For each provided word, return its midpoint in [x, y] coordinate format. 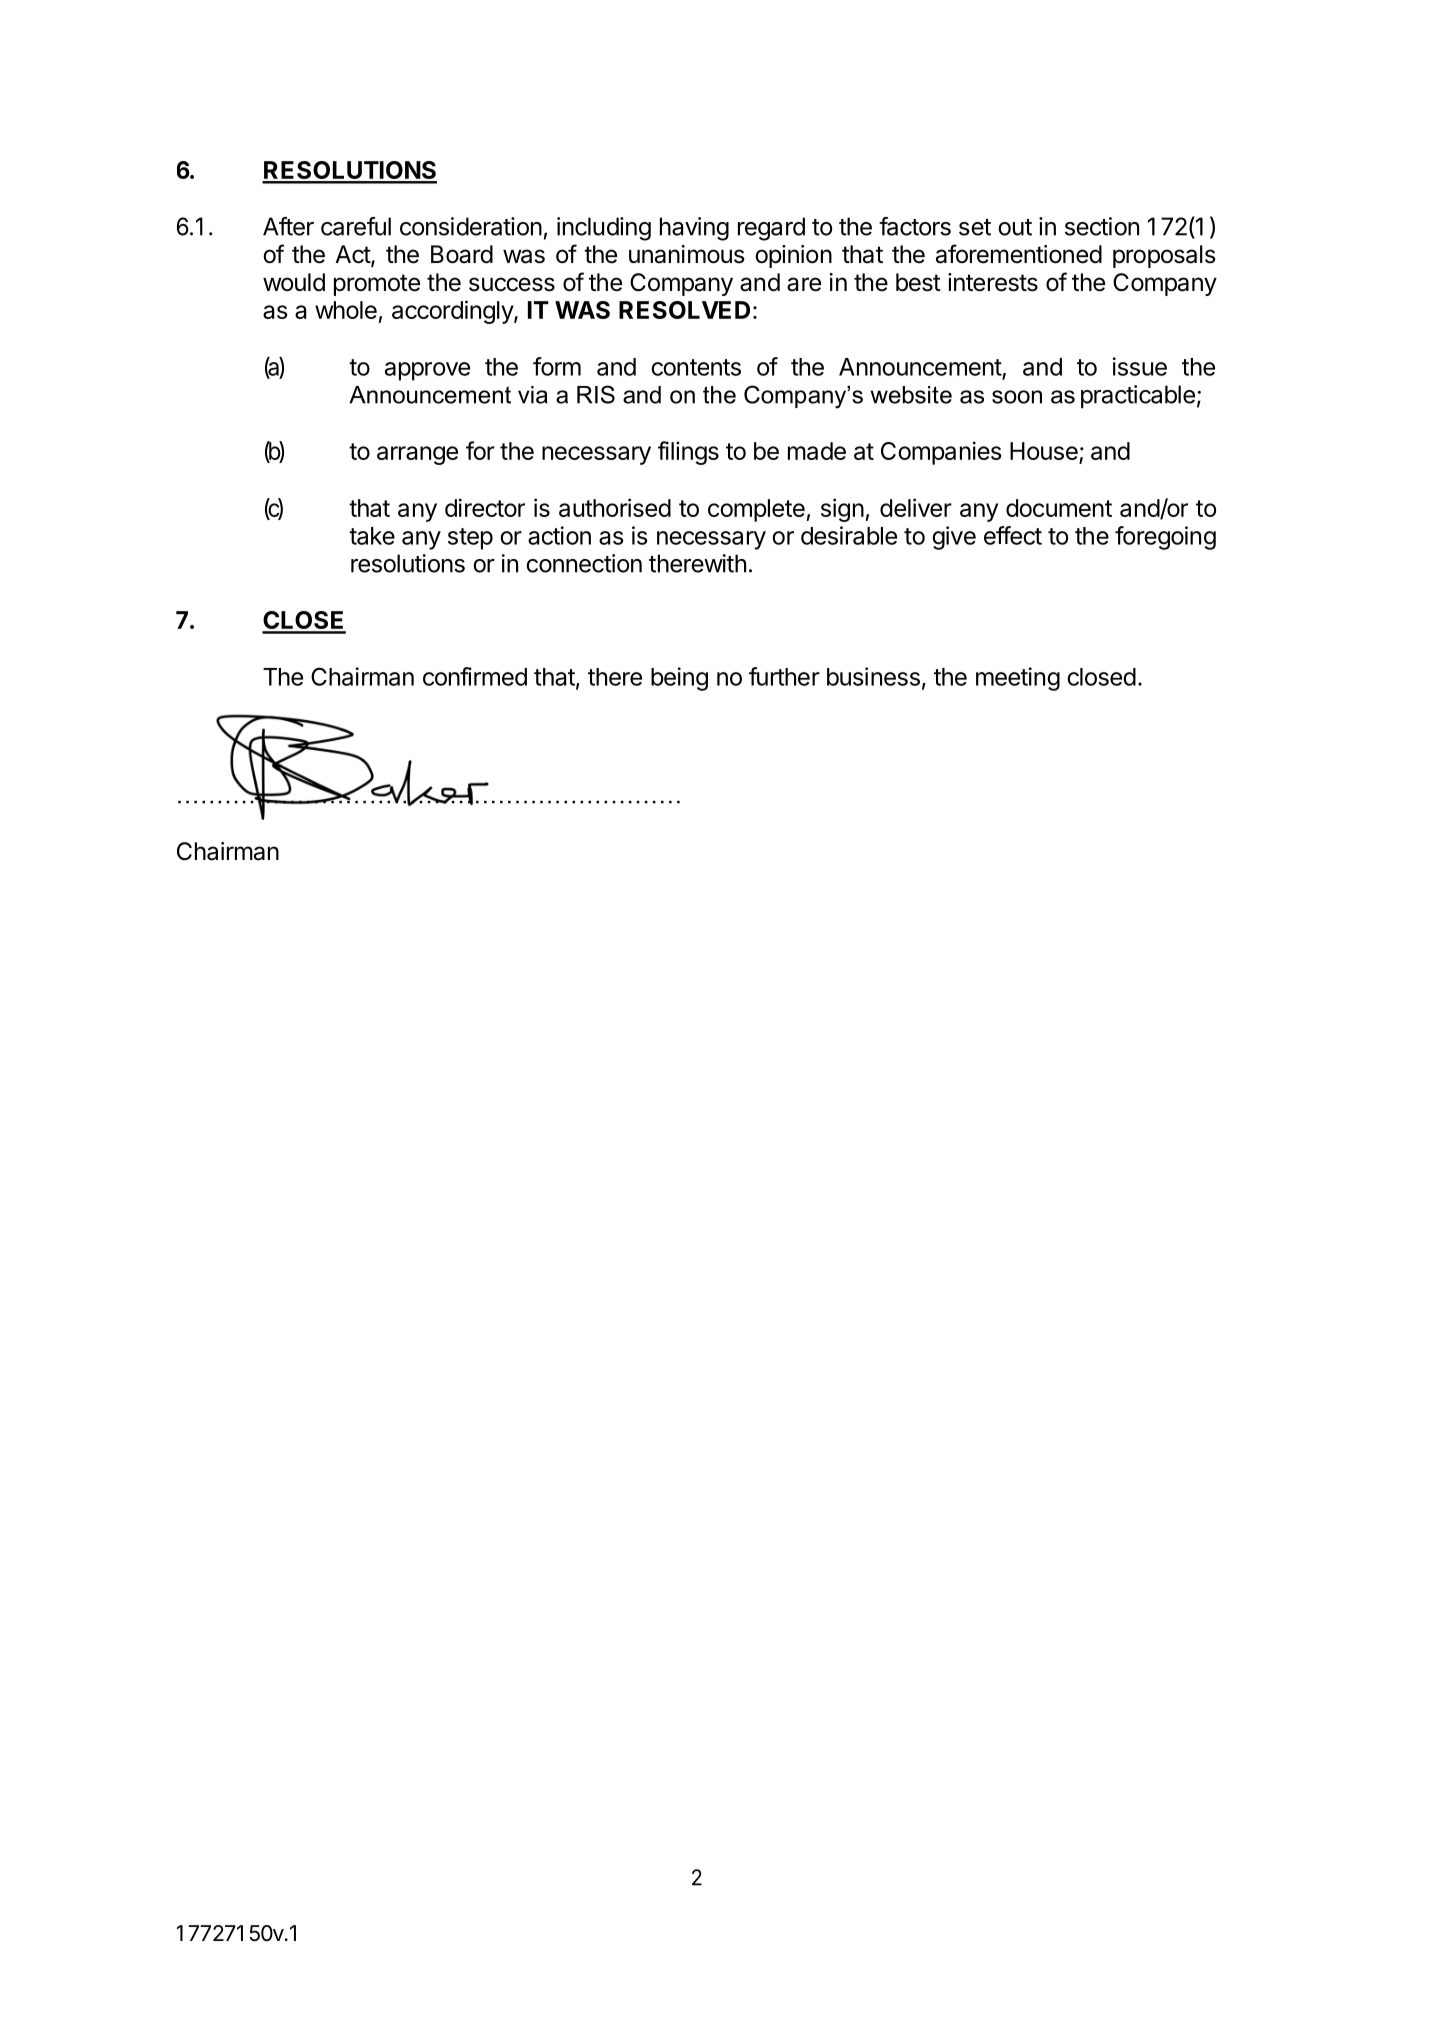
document [1059, 508]
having [694, 229]
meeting [1018, 679]
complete [756, 510]
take [372, 536]
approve [427, 371]
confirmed [475, 676]
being [679, 679]
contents [696, 367]
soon [1017, 397]
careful [356, 226]
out [1015, 227]
